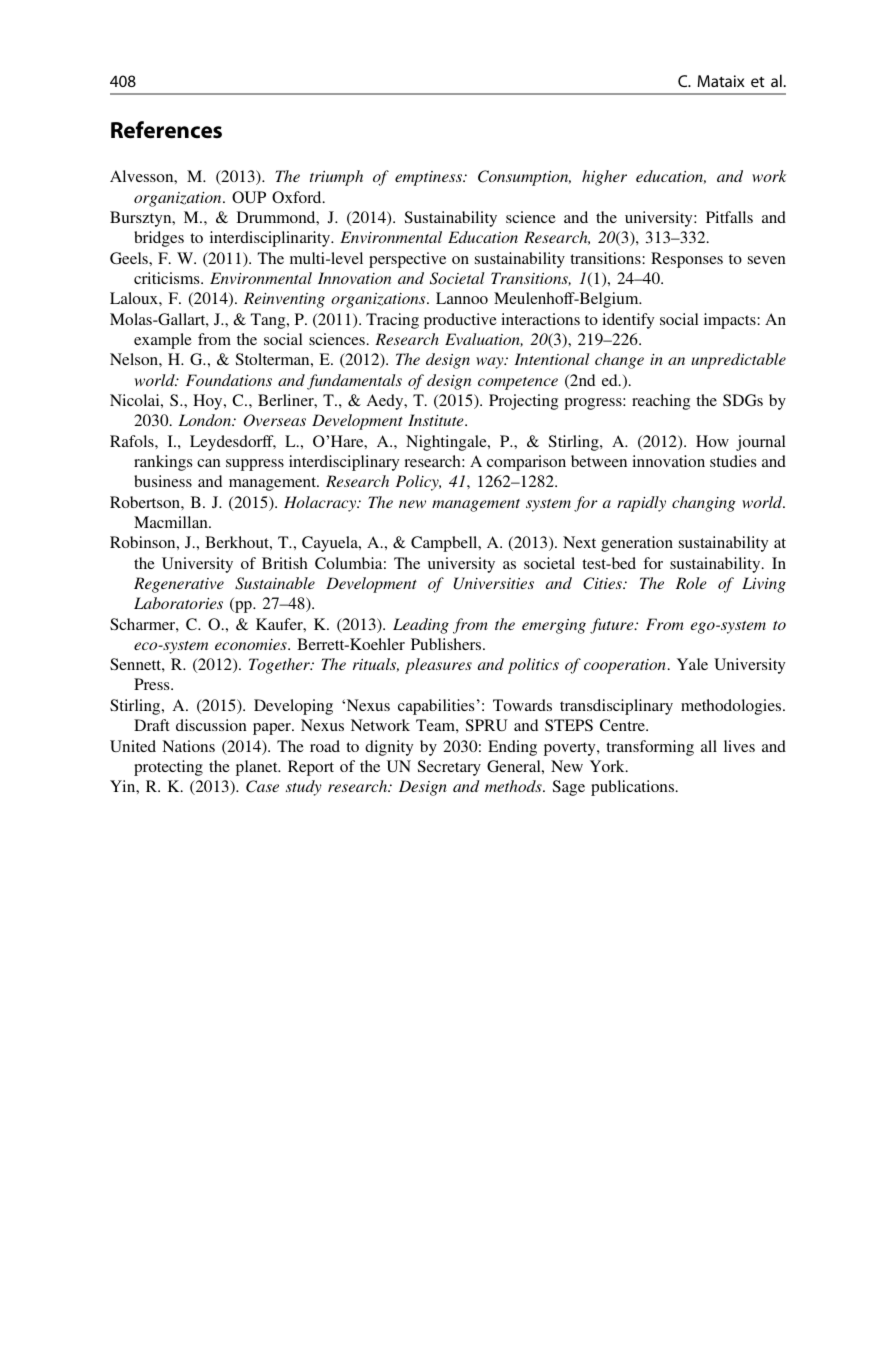 This screenshot has height=1359, width=896. Describe the element at coordinates (604, 178) in the screenshot. I see `higher` at that location.
